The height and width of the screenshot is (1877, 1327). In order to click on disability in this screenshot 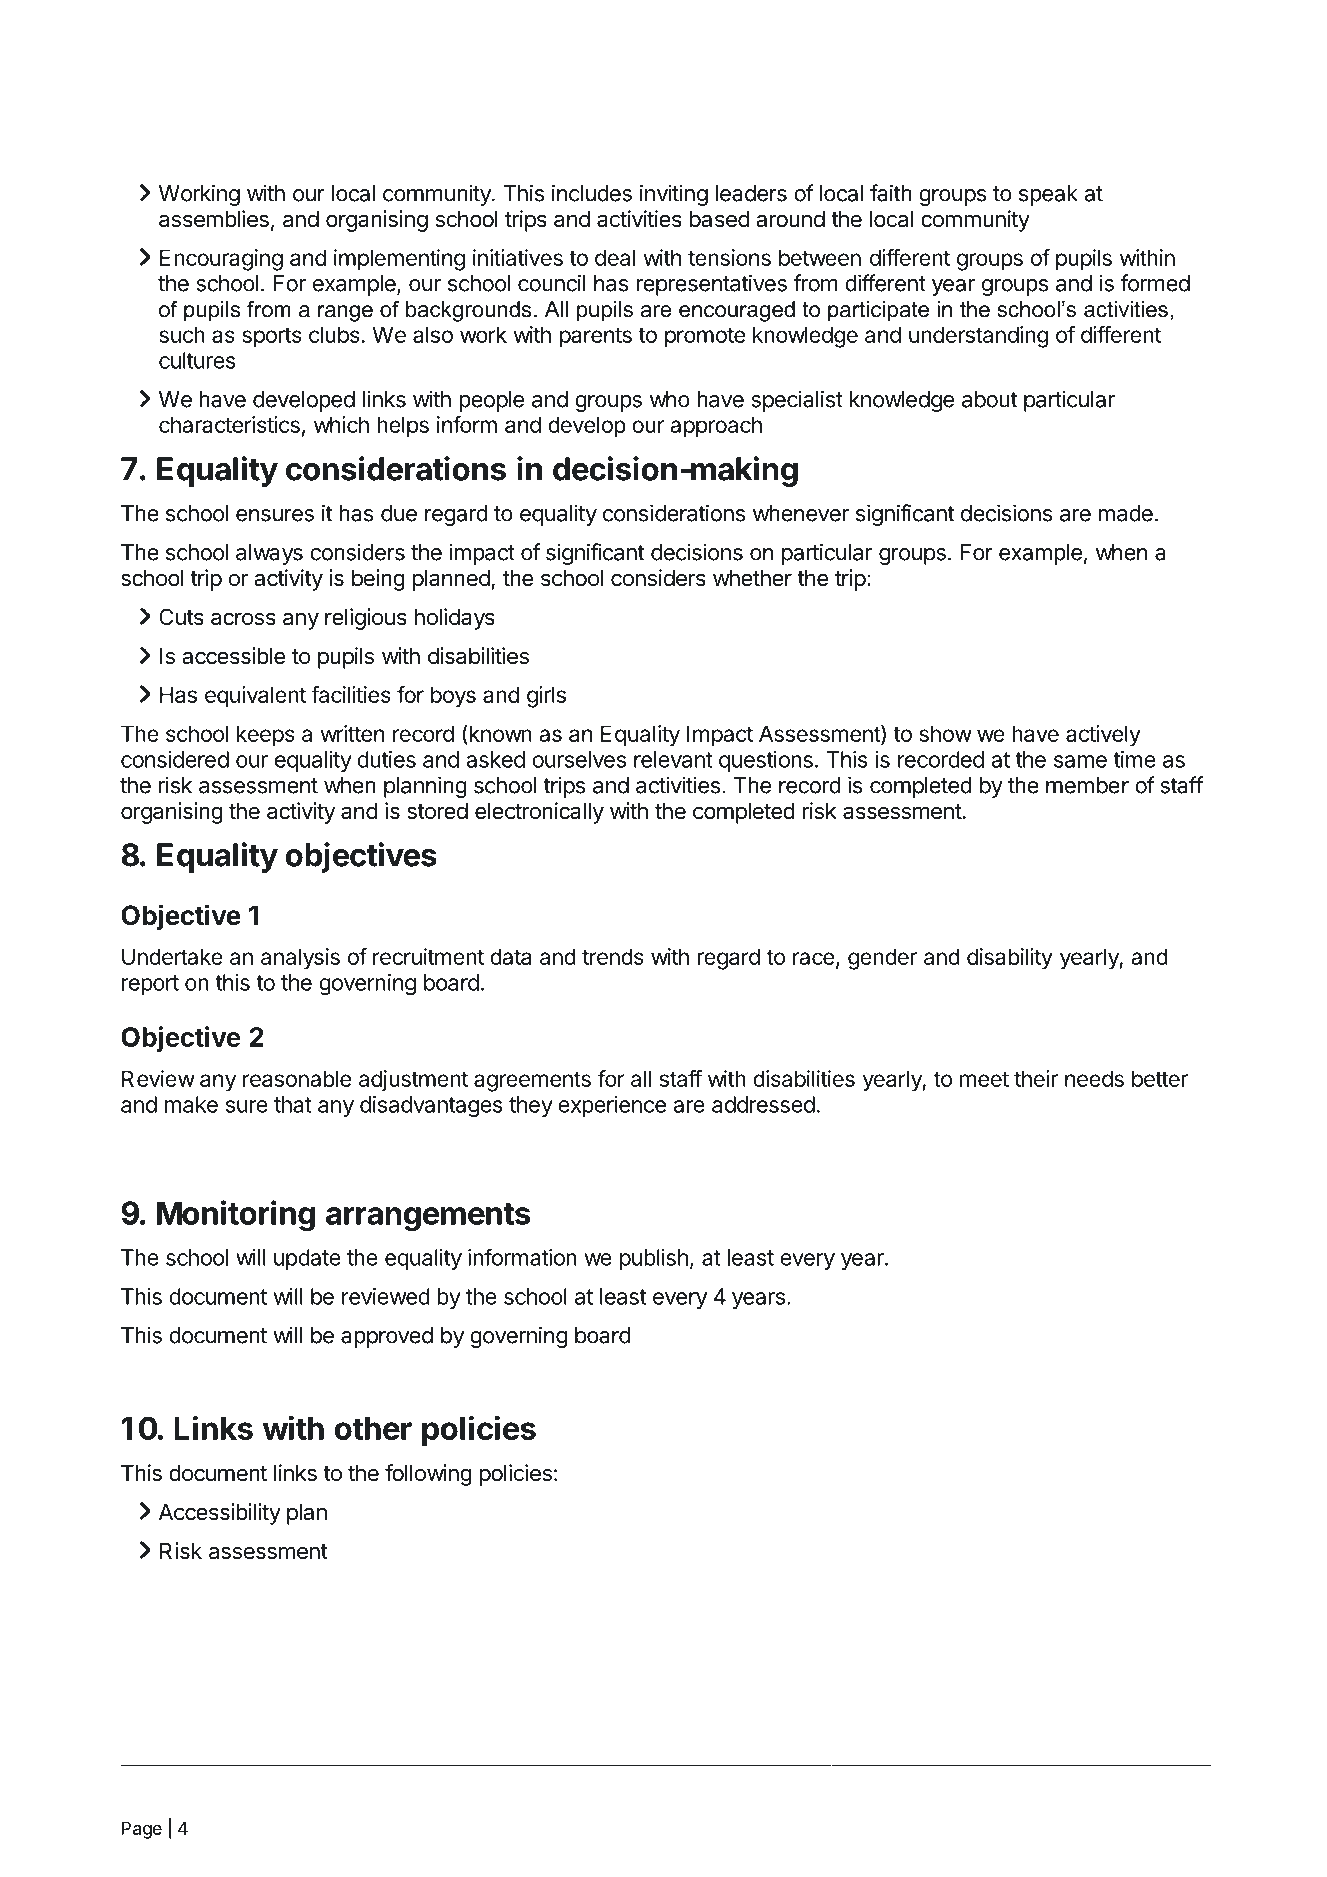, I will do `click(1010, 959)`.
